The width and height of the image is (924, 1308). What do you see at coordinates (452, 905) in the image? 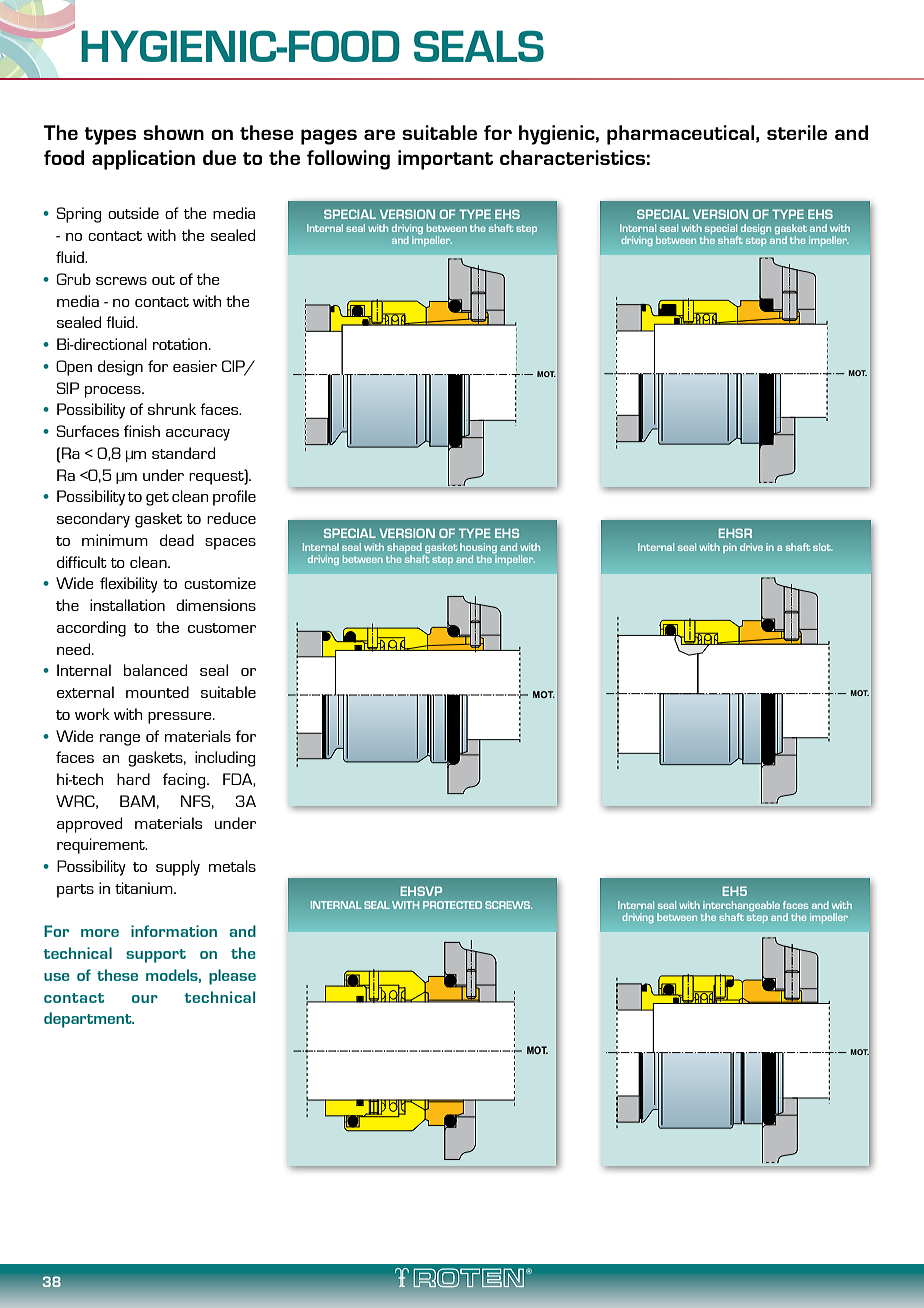
I see `protected` at bounding box center [452, 905].
